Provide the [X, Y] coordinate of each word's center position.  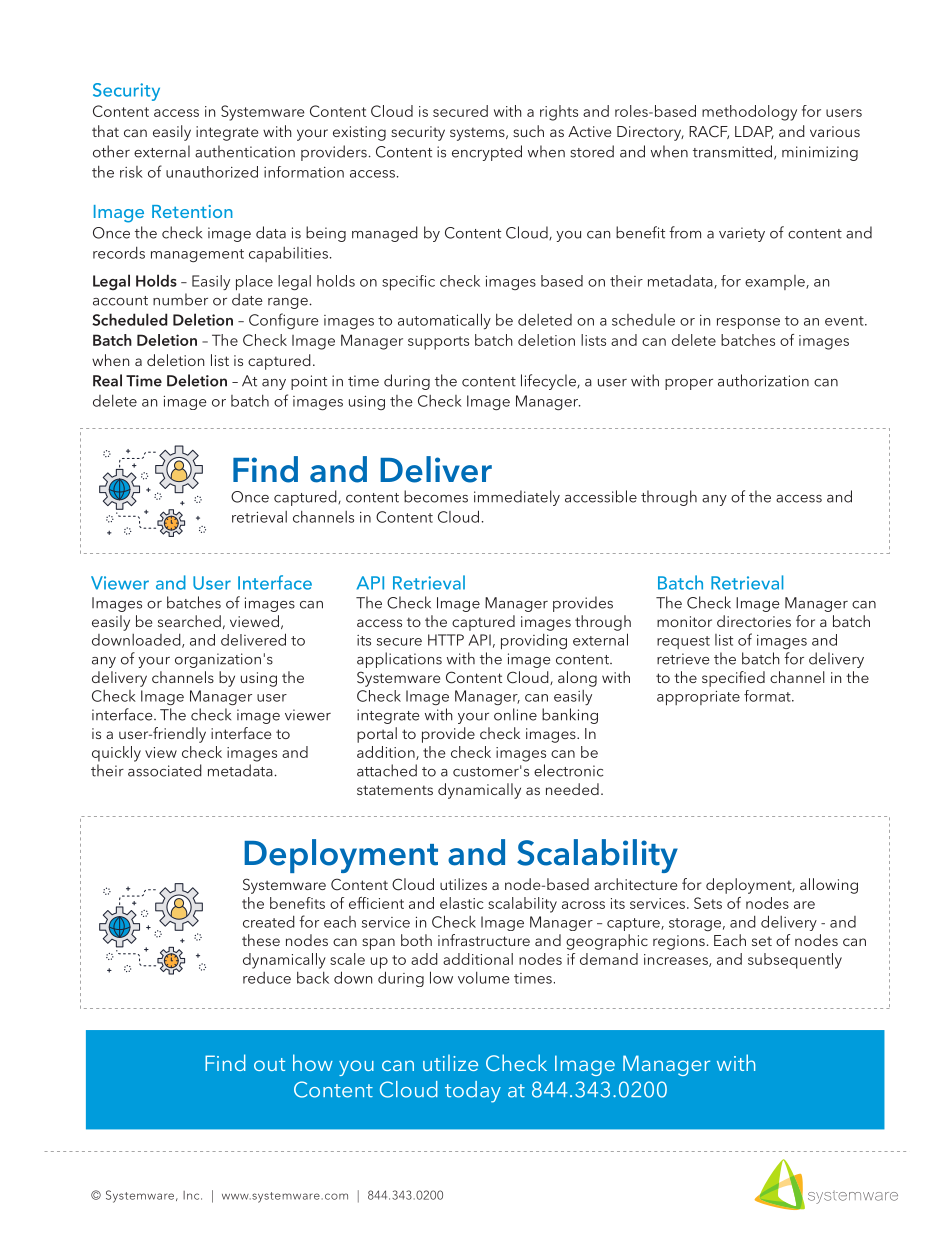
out [269, 1064]
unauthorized [212, 172]
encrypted [487, 153]
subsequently [795, 961]
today [473, 1092]
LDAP [754, 132]
